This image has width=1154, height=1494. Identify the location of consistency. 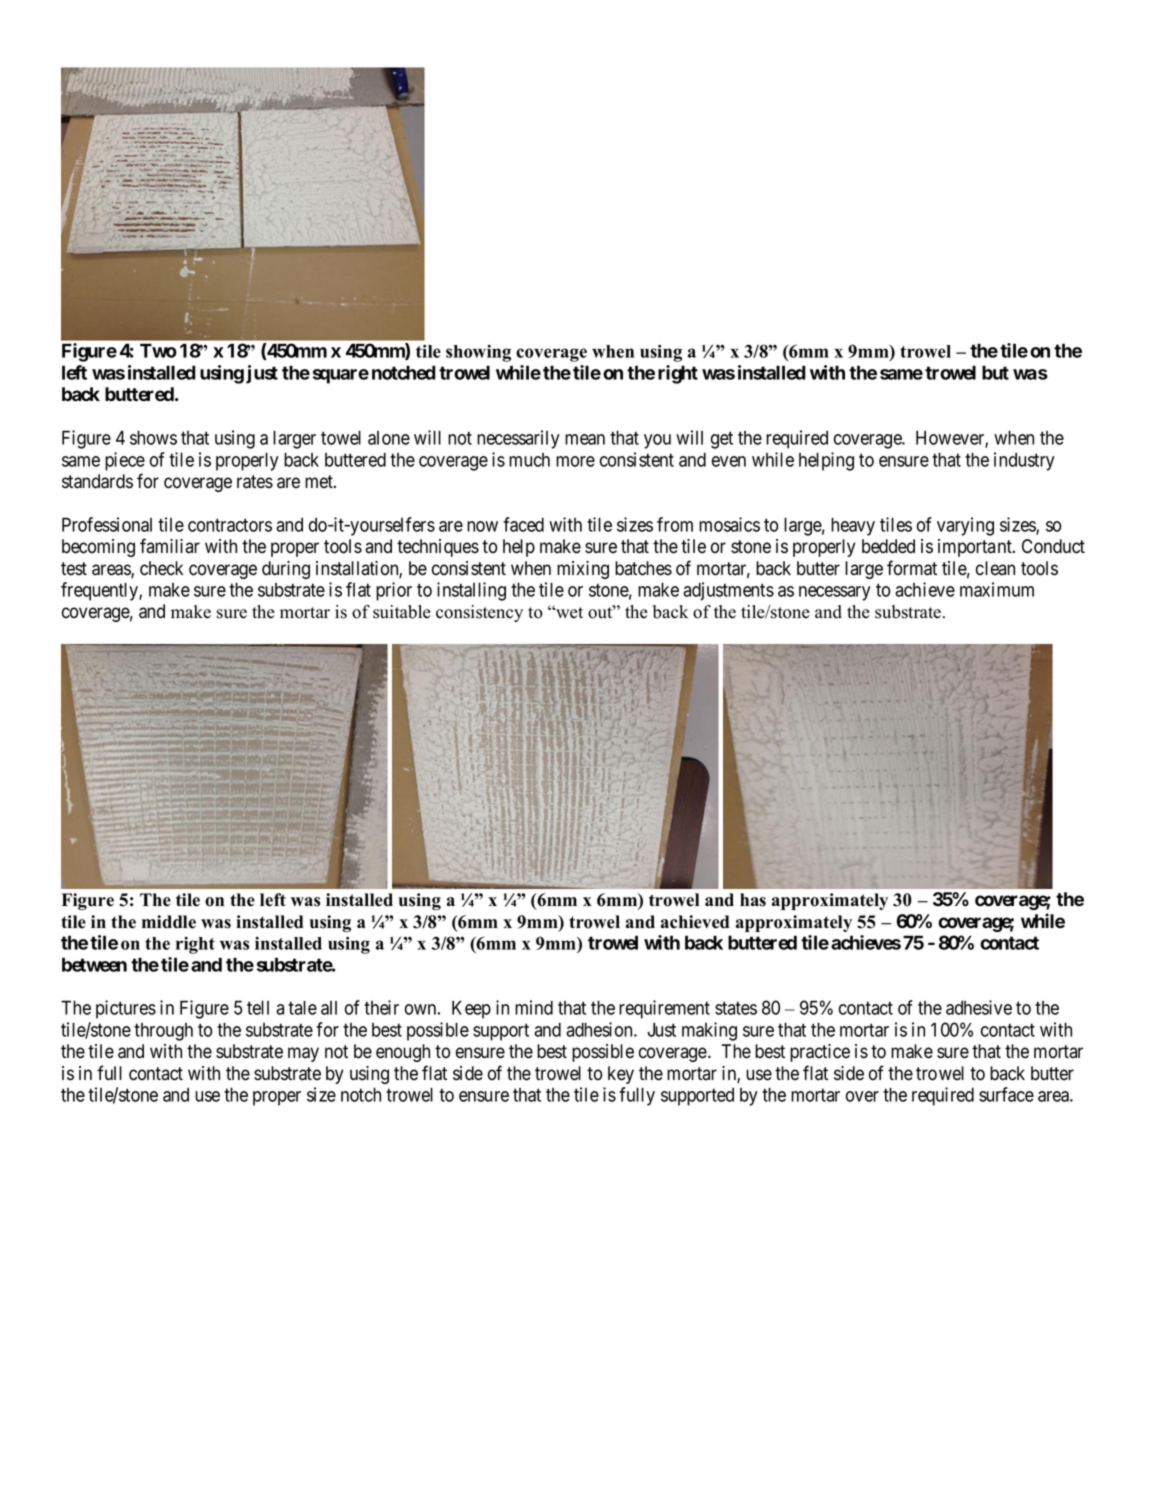
(479, 613).
